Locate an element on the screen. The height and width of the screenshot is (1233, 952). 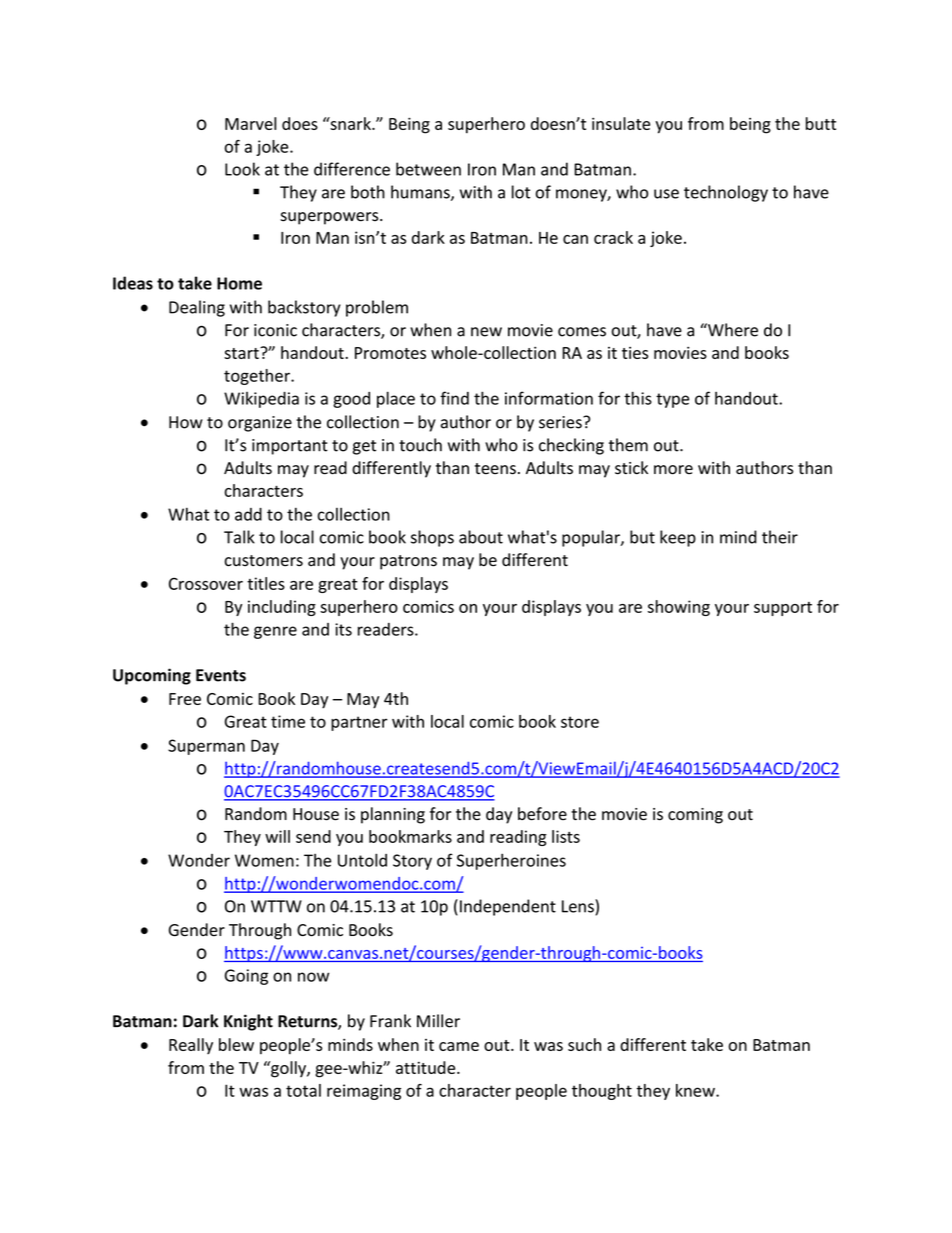
Superman is located at coordinates (206, 747).
